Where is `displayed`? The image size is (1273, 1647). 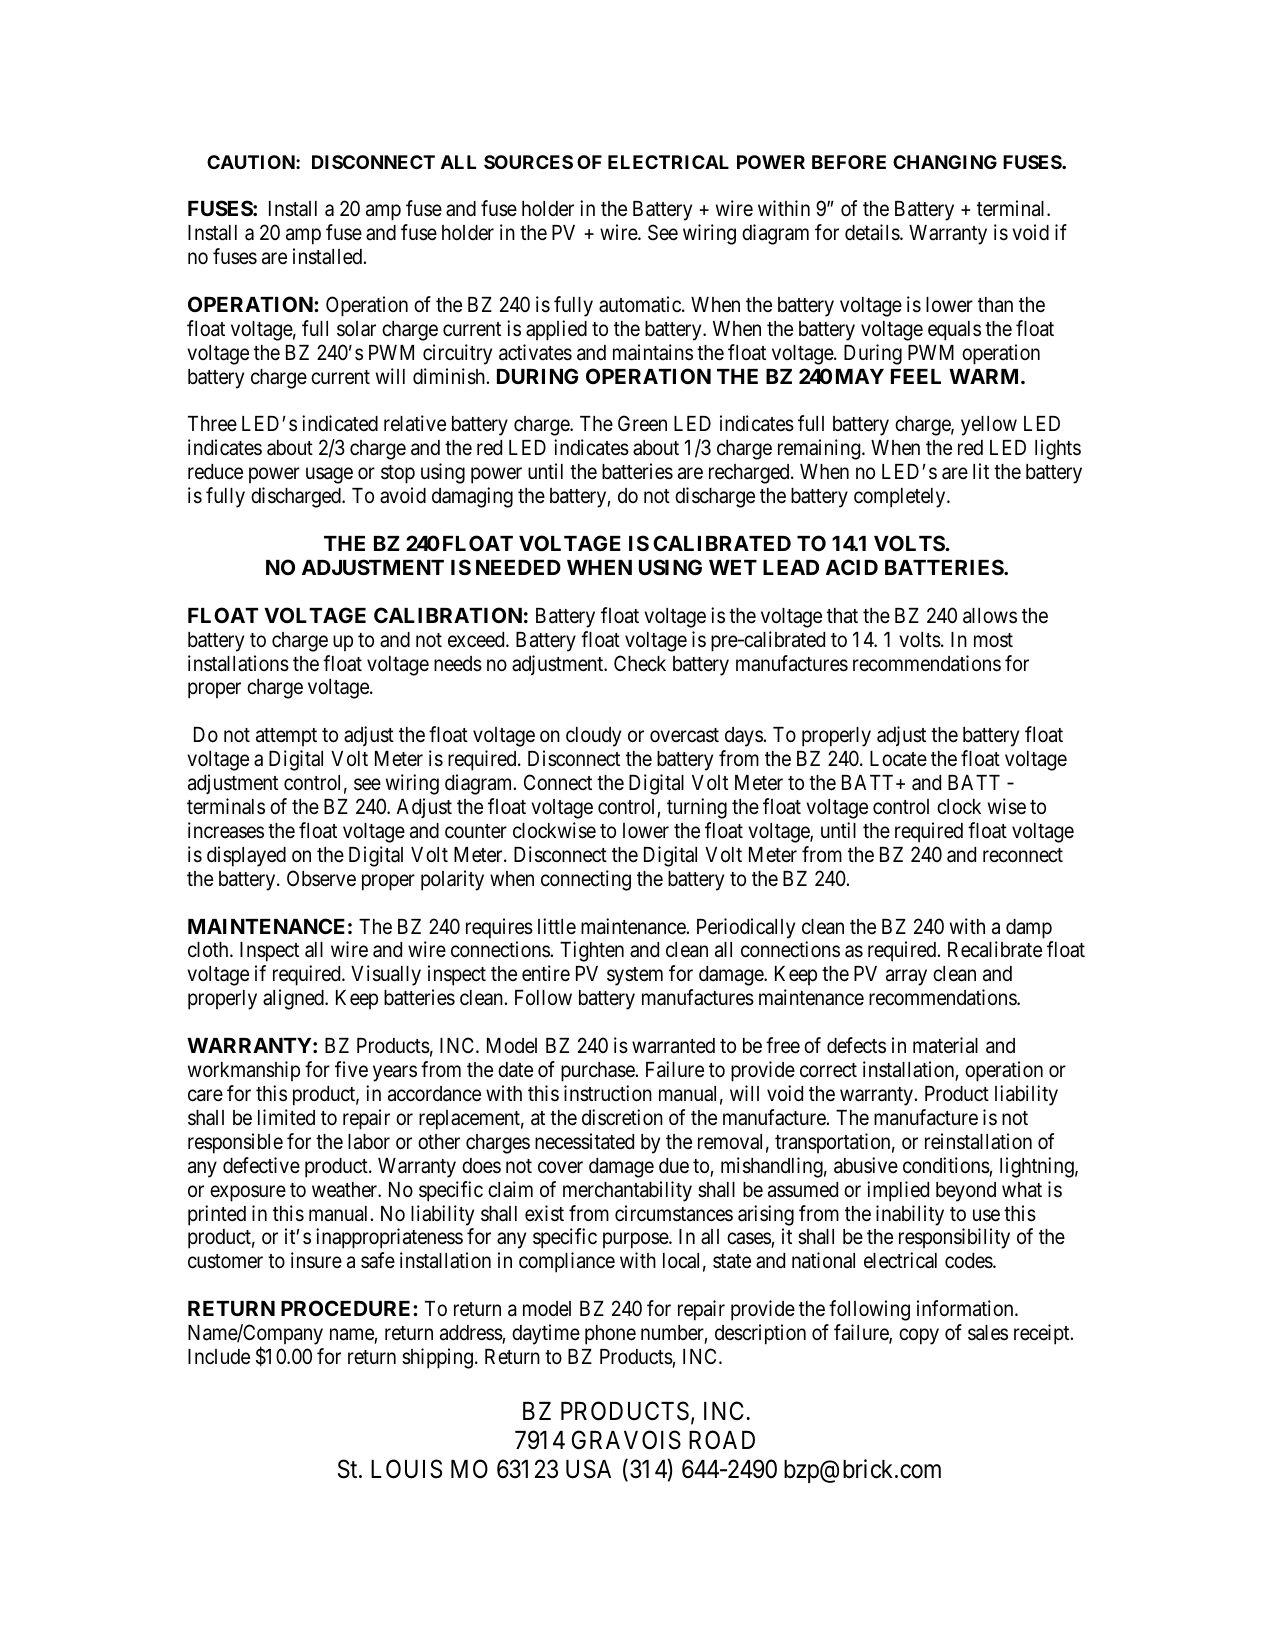 displayed is located at coordinates (246, 856).
